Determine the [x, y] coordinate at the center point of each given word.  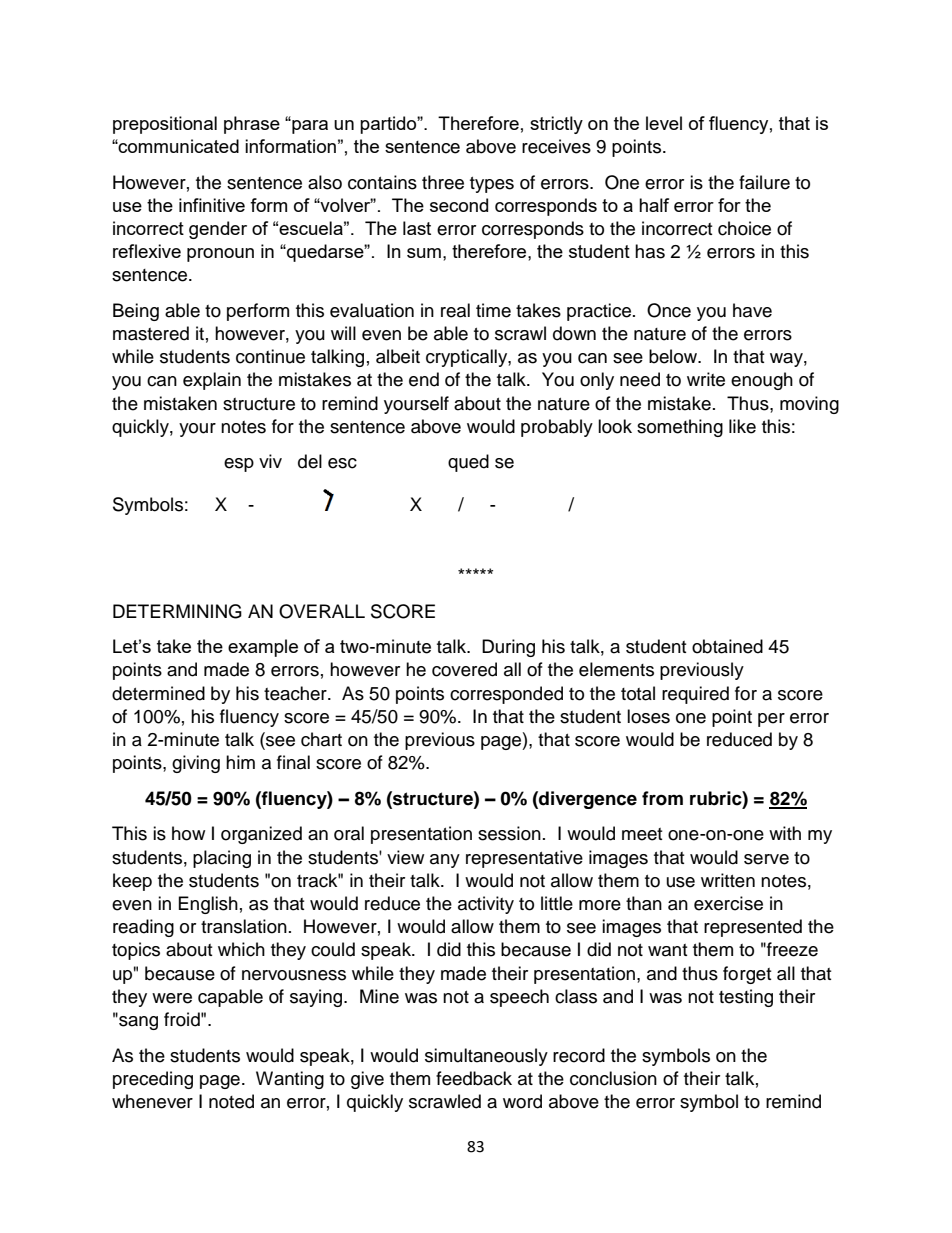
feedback [474, 1078]
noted [231, 1101]
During [508, 648]
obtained [727, 646]
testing [746, 998]
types [492, 185]
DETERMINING [177, 611]
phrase [252, 125]
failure [764, 182]
